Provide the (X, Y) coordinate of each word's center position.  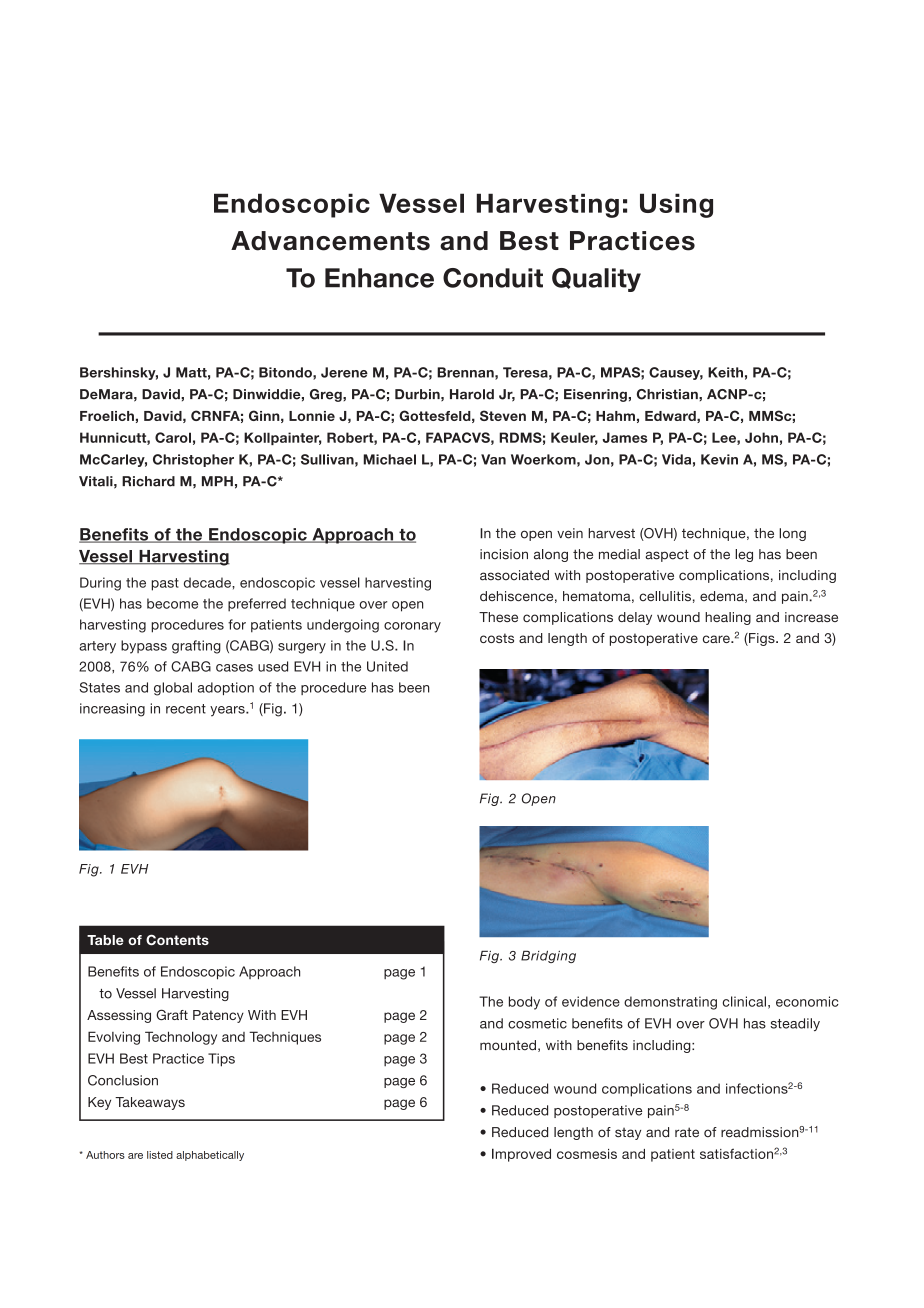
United (387, 666)
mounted (508, 1045)
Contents (177, 939)
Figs (762, 639)
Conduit (493, 278)
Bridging (548, 957)
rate (687, 1132)
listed (160, 1155)
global (173, 689)
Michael (389, 459)
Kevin (719, 459)
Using (676, 205)
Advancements (330, 241)
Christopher (193, 460)
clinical (744, 1001)
